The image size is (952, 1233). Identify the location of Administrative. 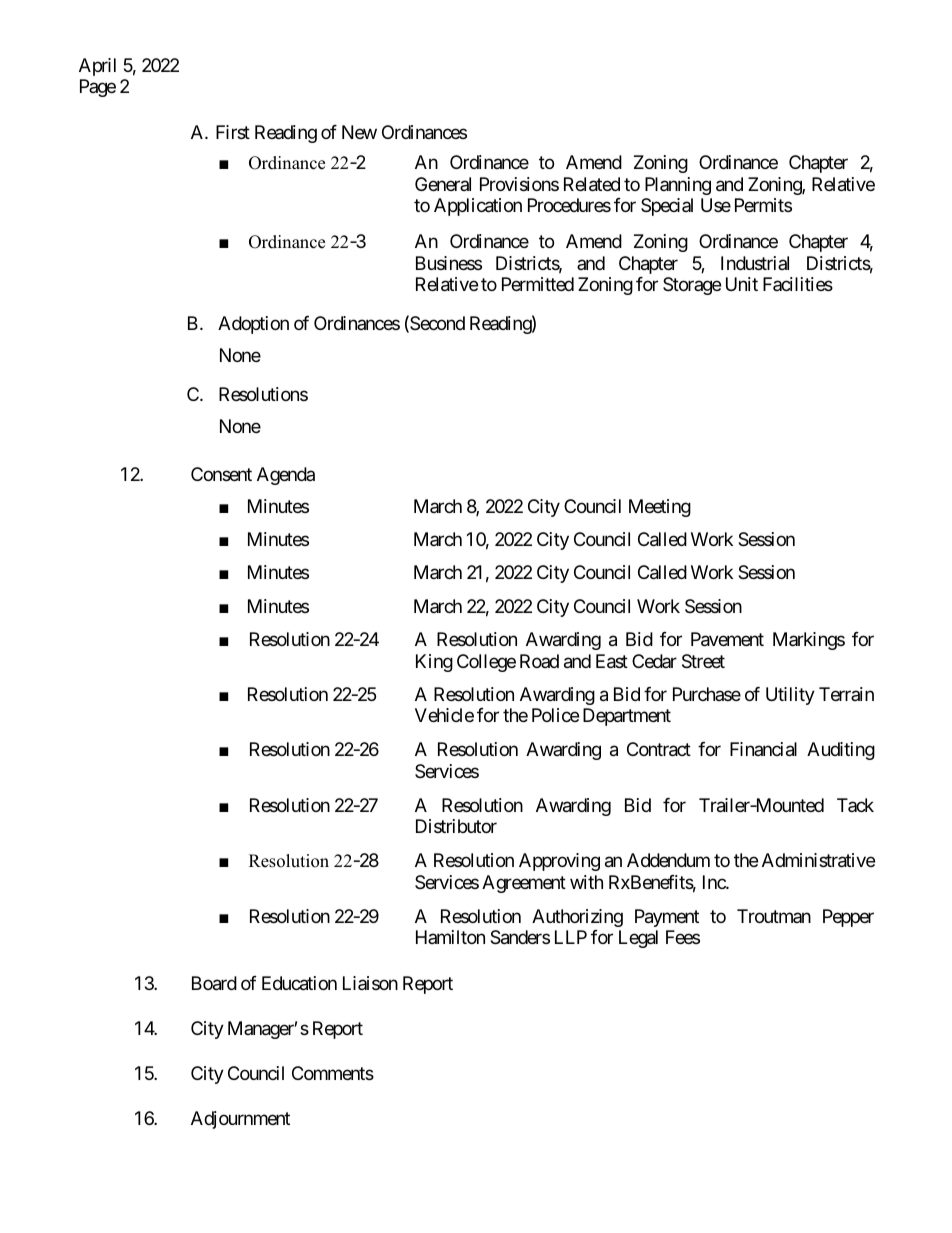
(818, 860).
